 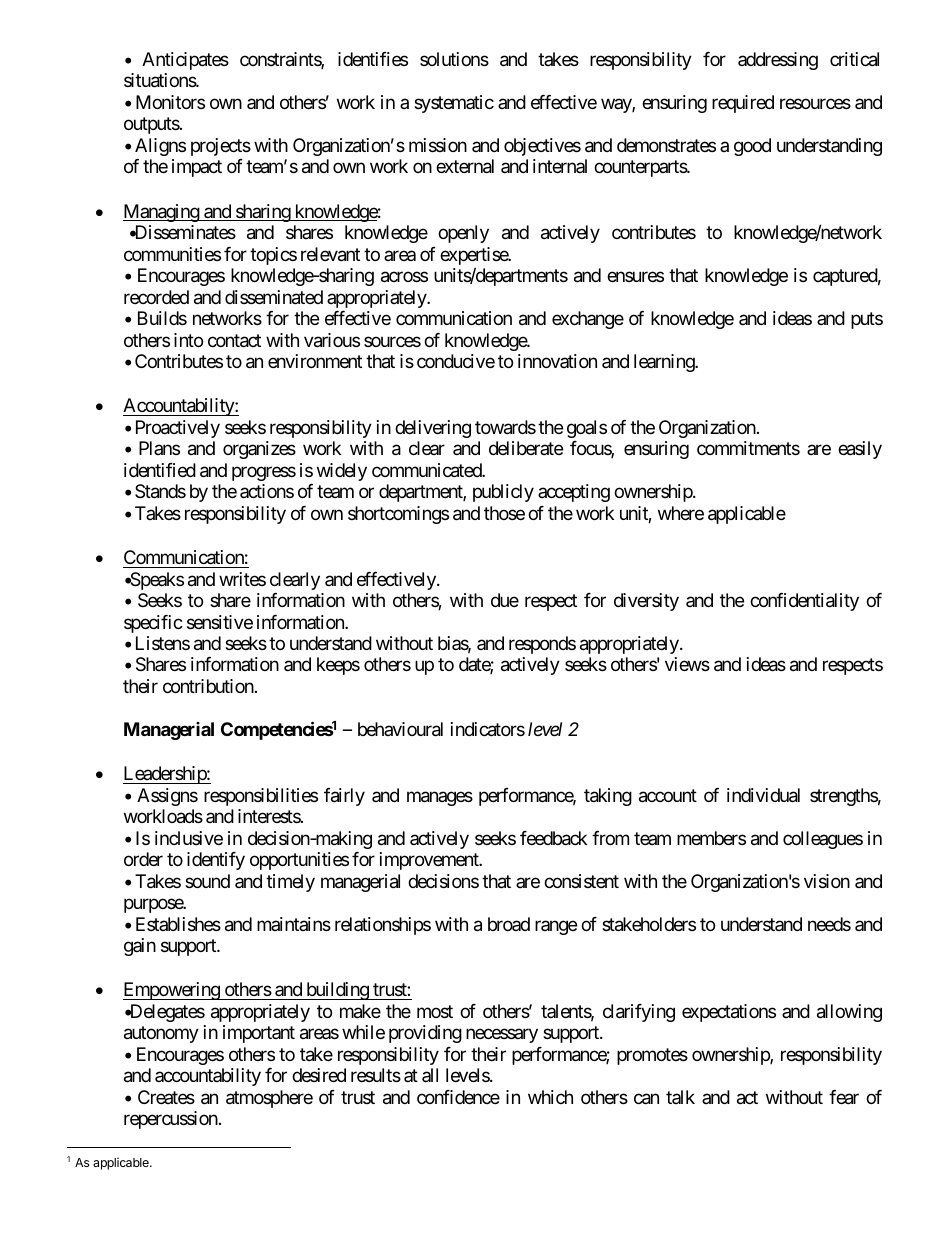 What do you see at coordinates (167, 797) in the document?
I see `Assigns` at bounding box center [167, 797].
